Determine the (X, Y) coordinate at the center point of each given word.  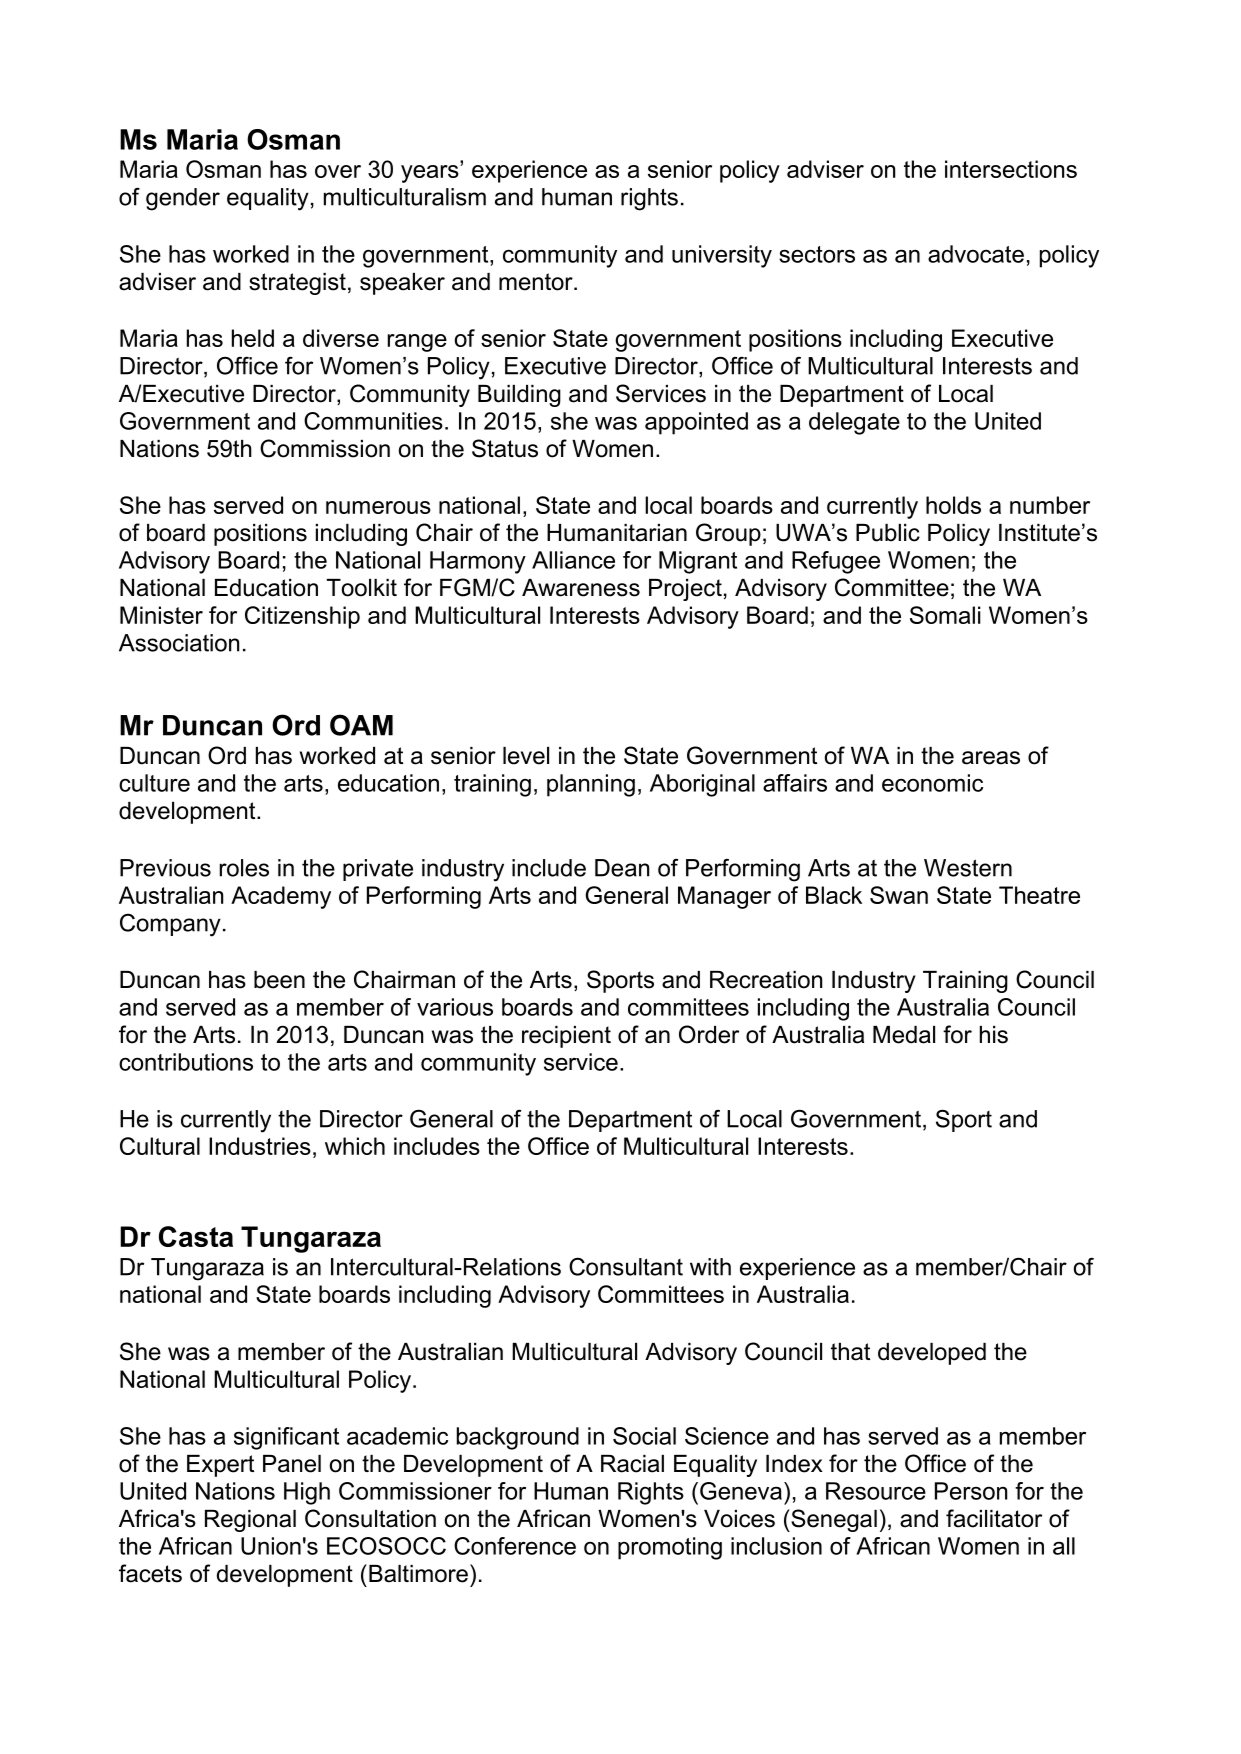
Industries (260, 1146)
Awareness (581, 588)
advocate (976, 254)
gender (183, 199)
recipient (566, 1037)
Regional (250, 1521)
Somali (945, 615)
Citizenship (302, 617)
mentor (537, 282)
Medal (904, 1035)
